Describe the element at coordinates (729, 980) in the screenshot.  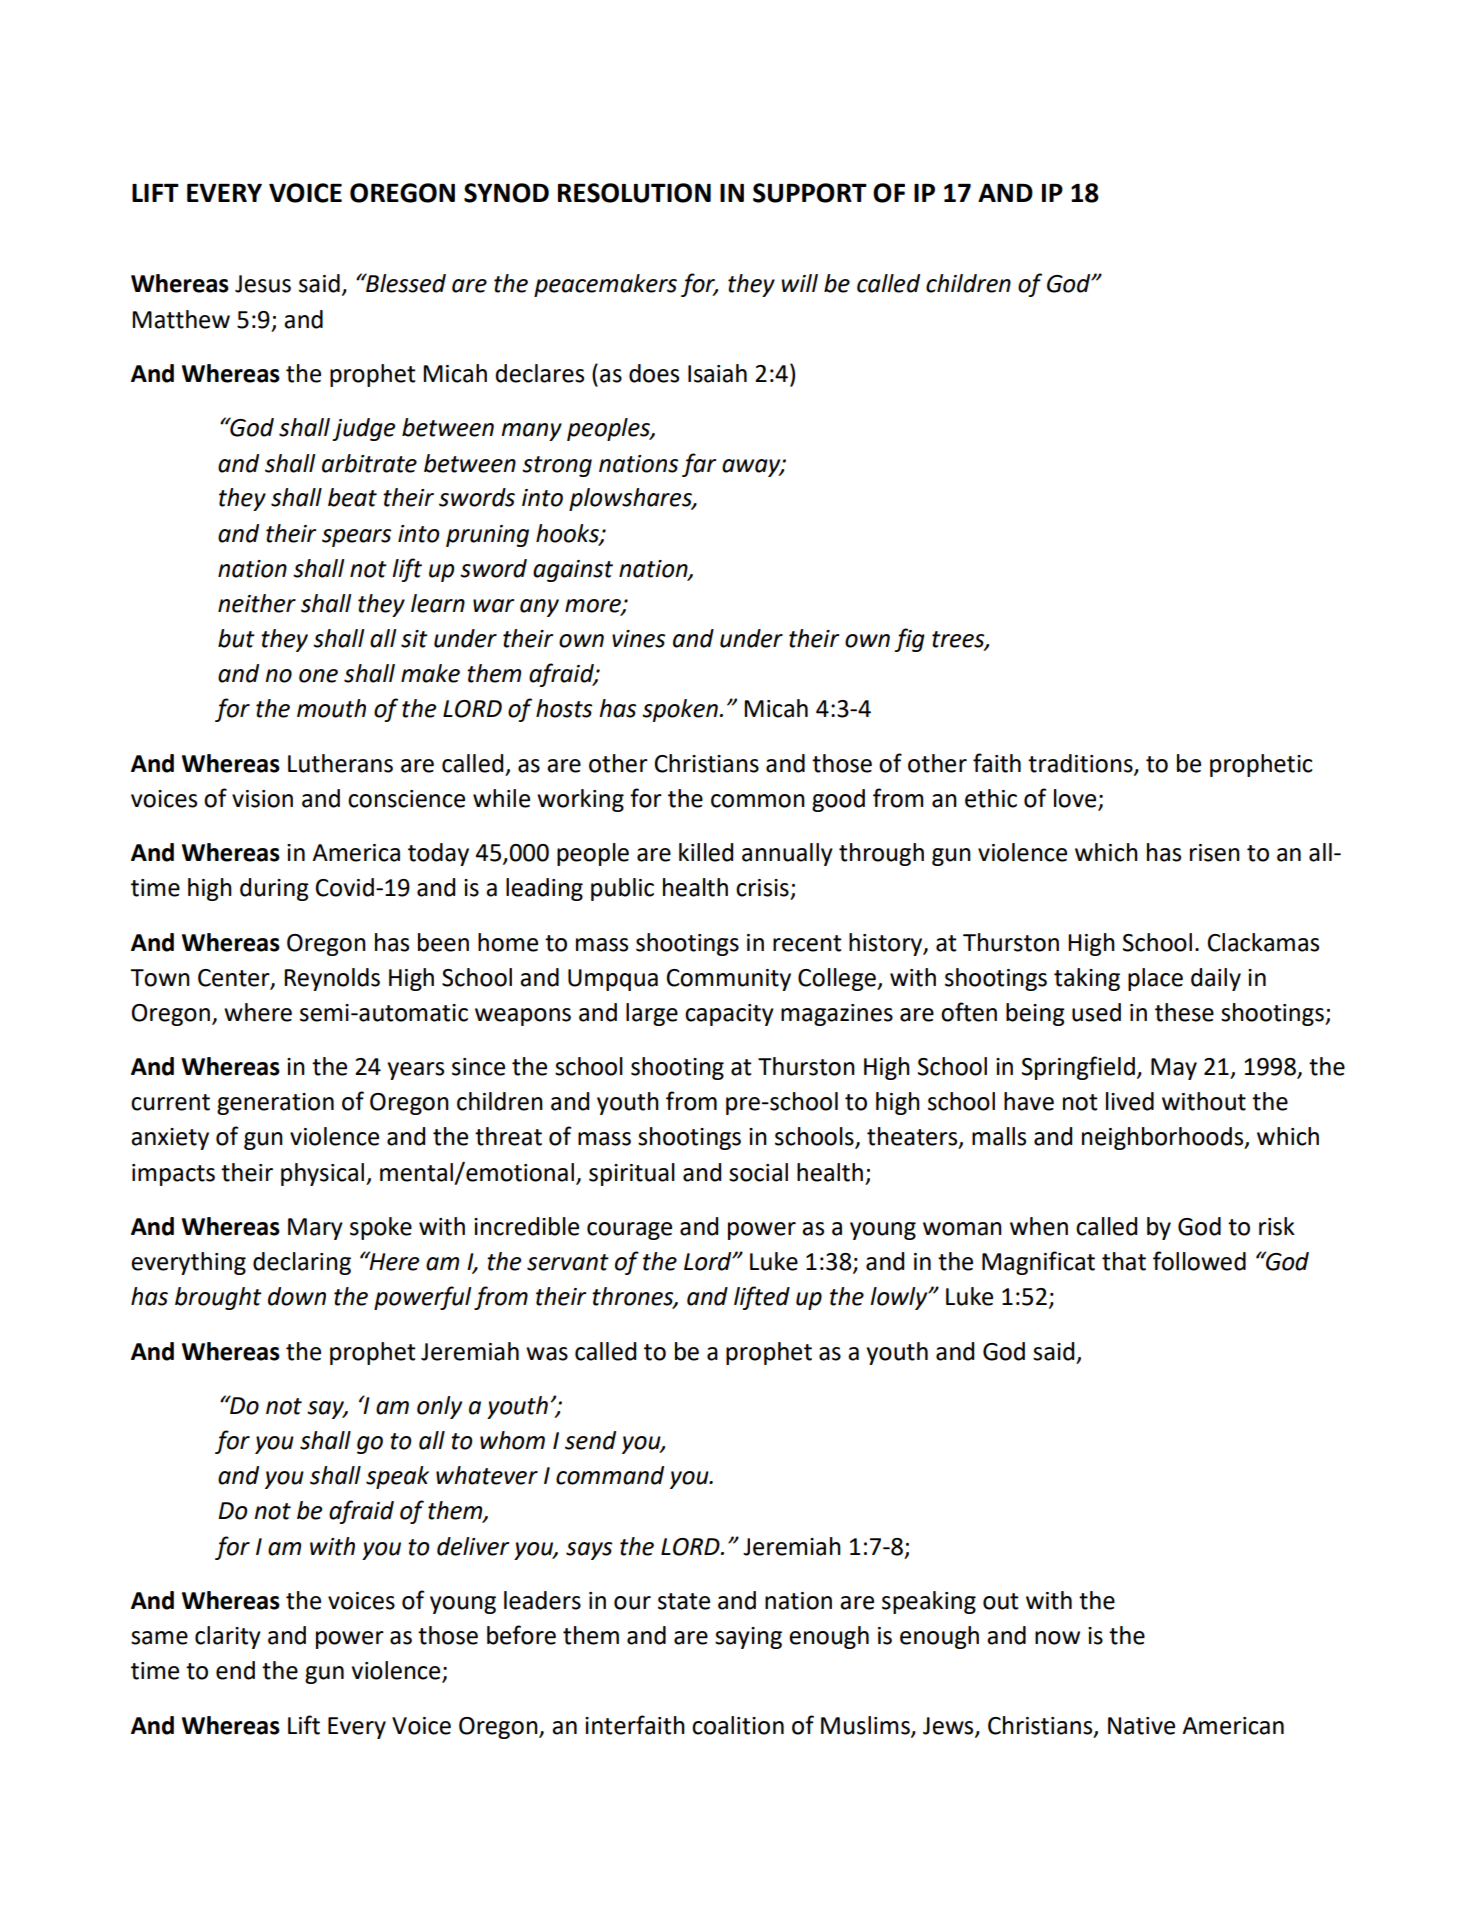
I see `Community` at that location.
